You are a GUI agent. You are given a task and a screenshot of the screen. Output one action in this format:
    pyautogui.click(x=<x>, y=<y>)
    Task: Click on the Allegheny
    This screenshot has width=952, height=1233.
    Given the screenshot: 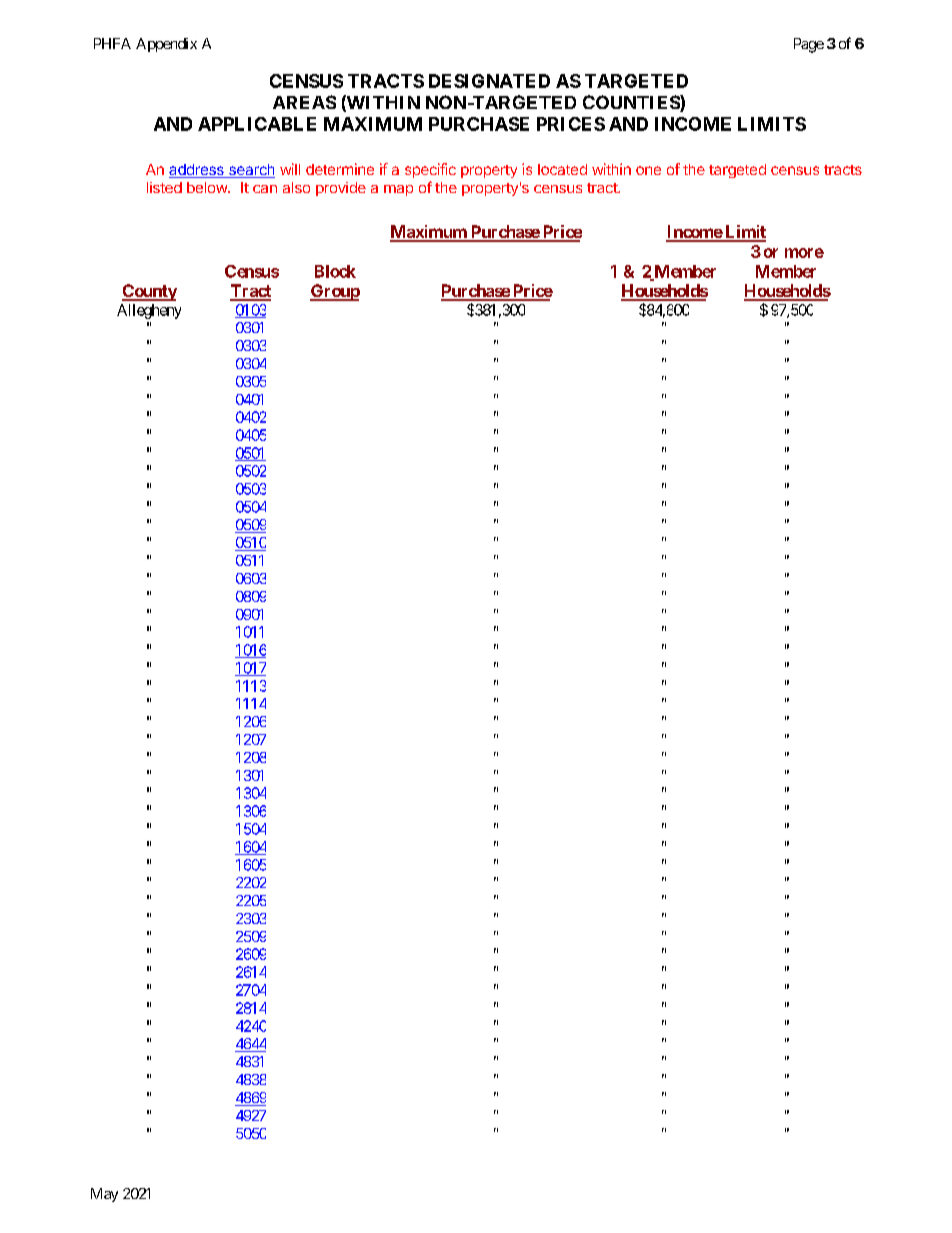 What is the action you would take?
    pyautogui.click(x=149, y=311)
